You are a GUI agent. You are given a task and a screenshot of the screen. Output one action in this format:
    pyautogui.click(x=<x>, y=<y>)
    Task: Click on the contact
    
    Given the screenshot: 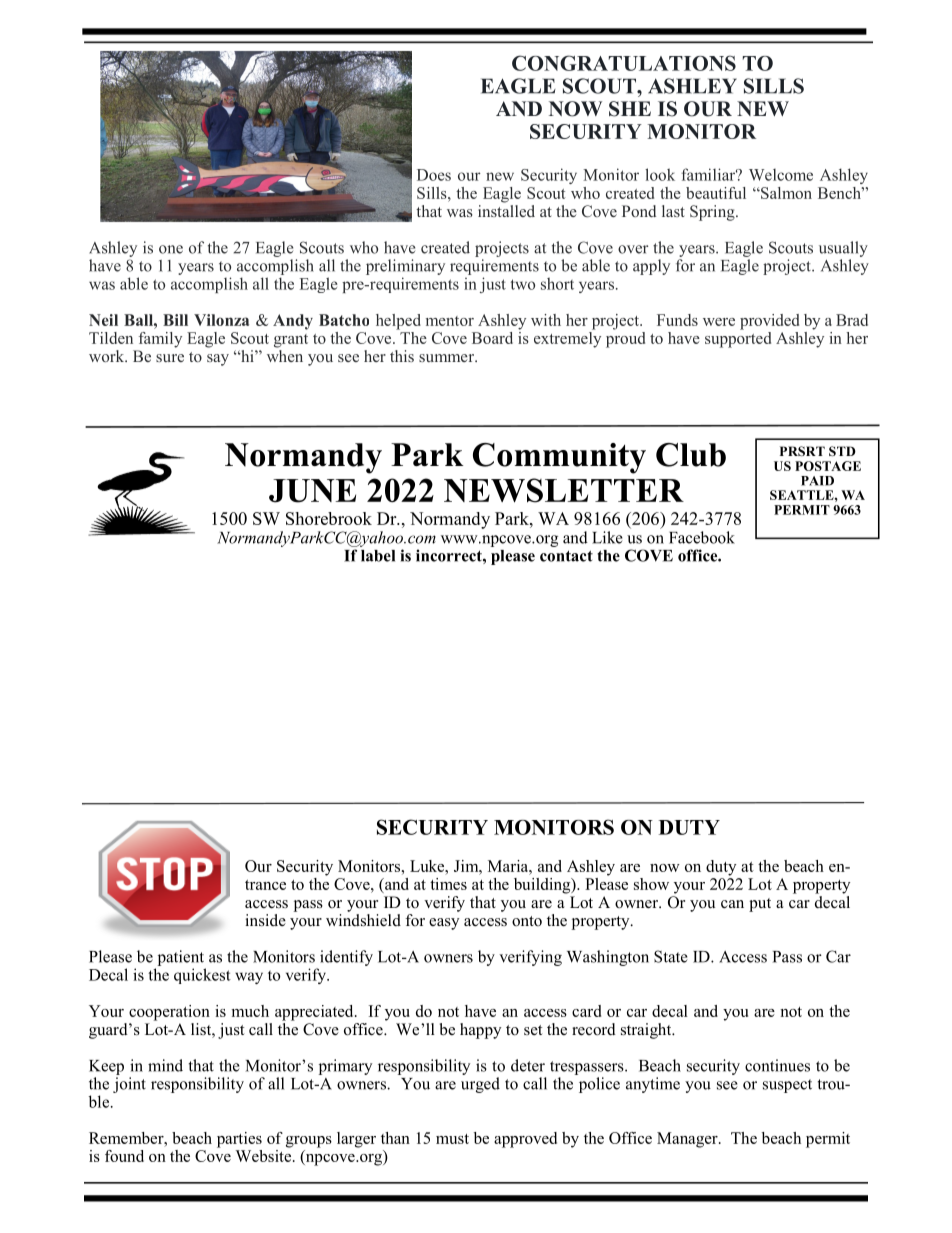 What is the action you would take?
    pyautogui.click(x=566, y=556)
